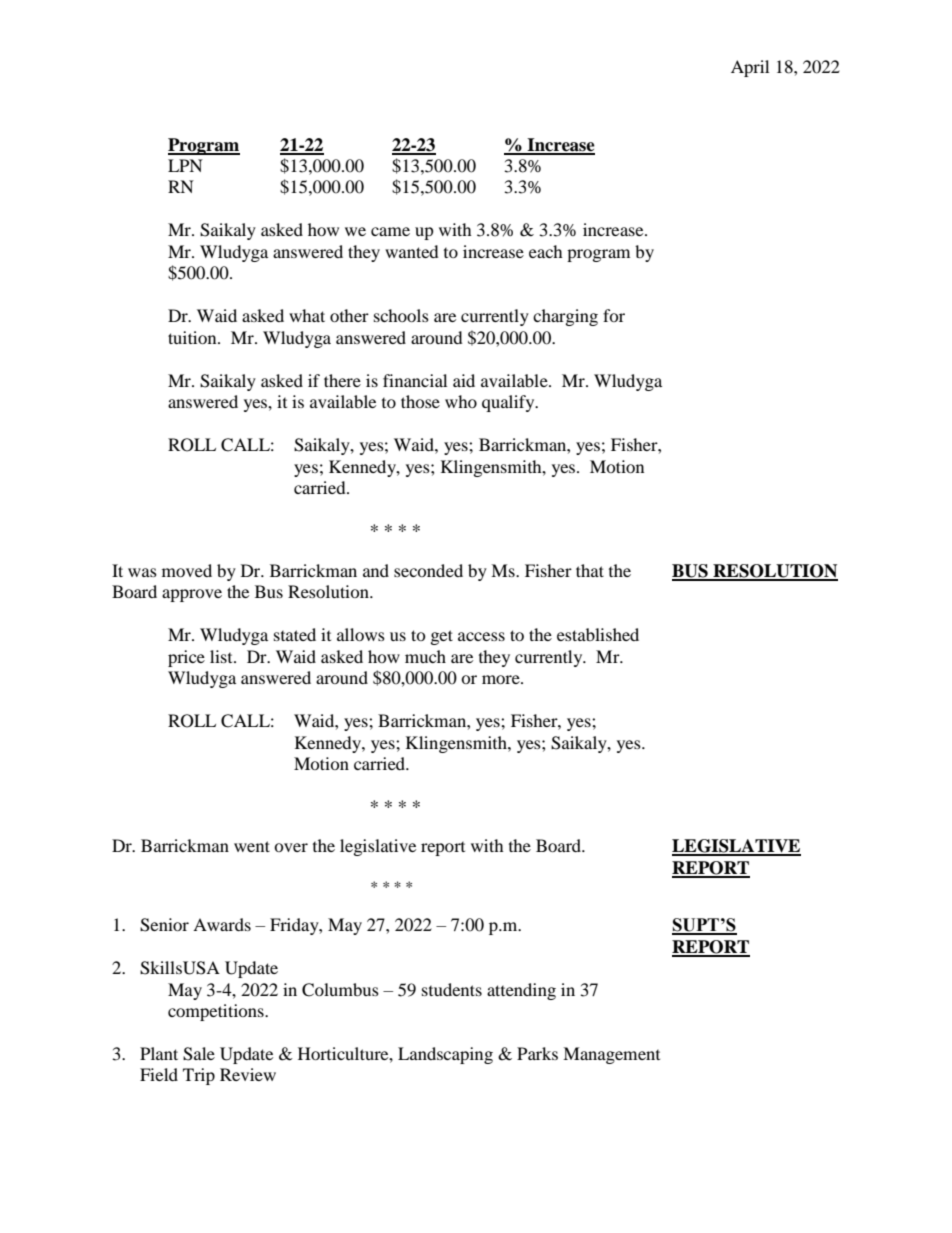 The height and width of the screenshot is (1233, 952). I want to click on who, so click(461, 401).
